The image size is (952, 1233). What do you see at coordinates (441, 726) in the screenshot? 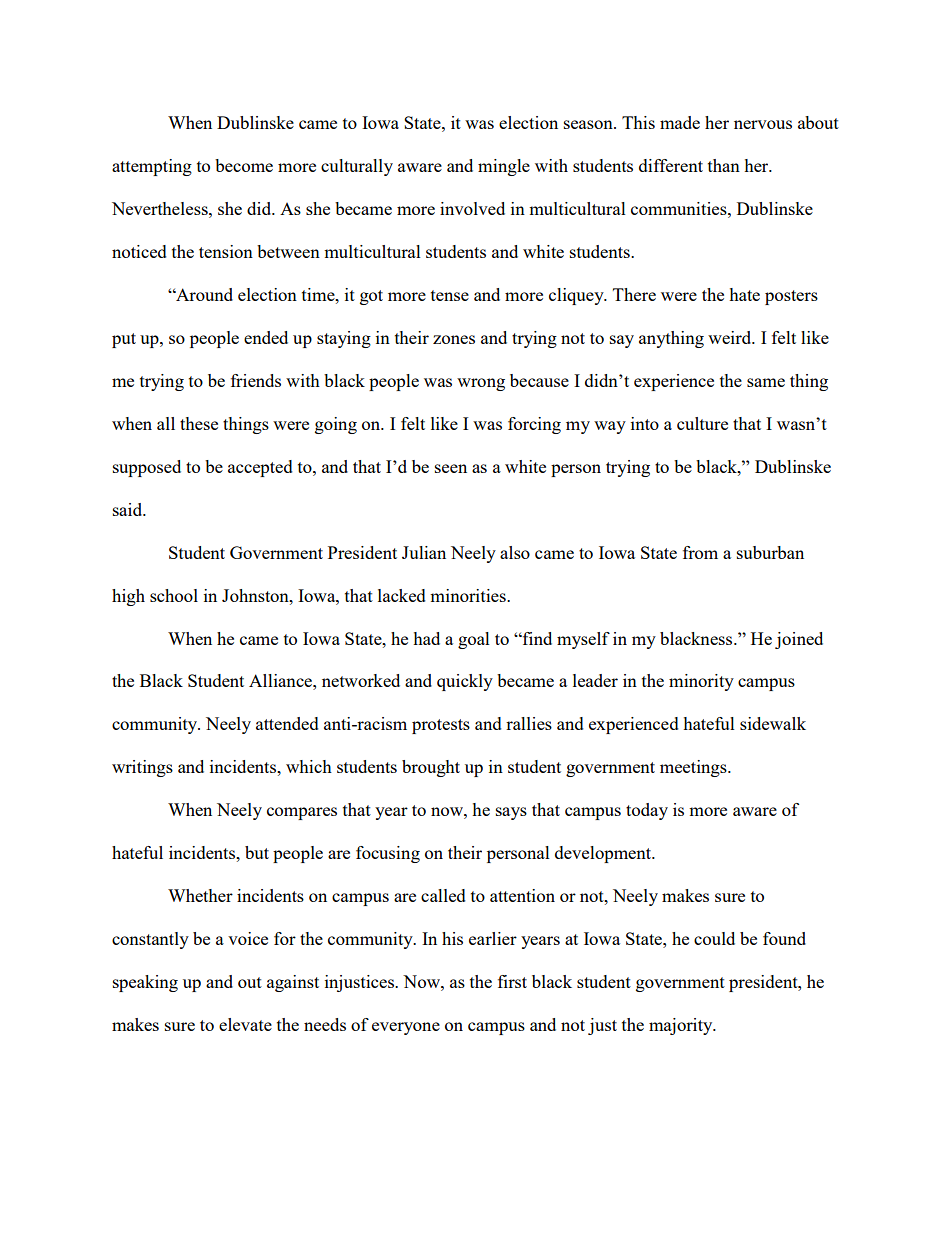
I see `protests` at bounding box center [441, 726].
